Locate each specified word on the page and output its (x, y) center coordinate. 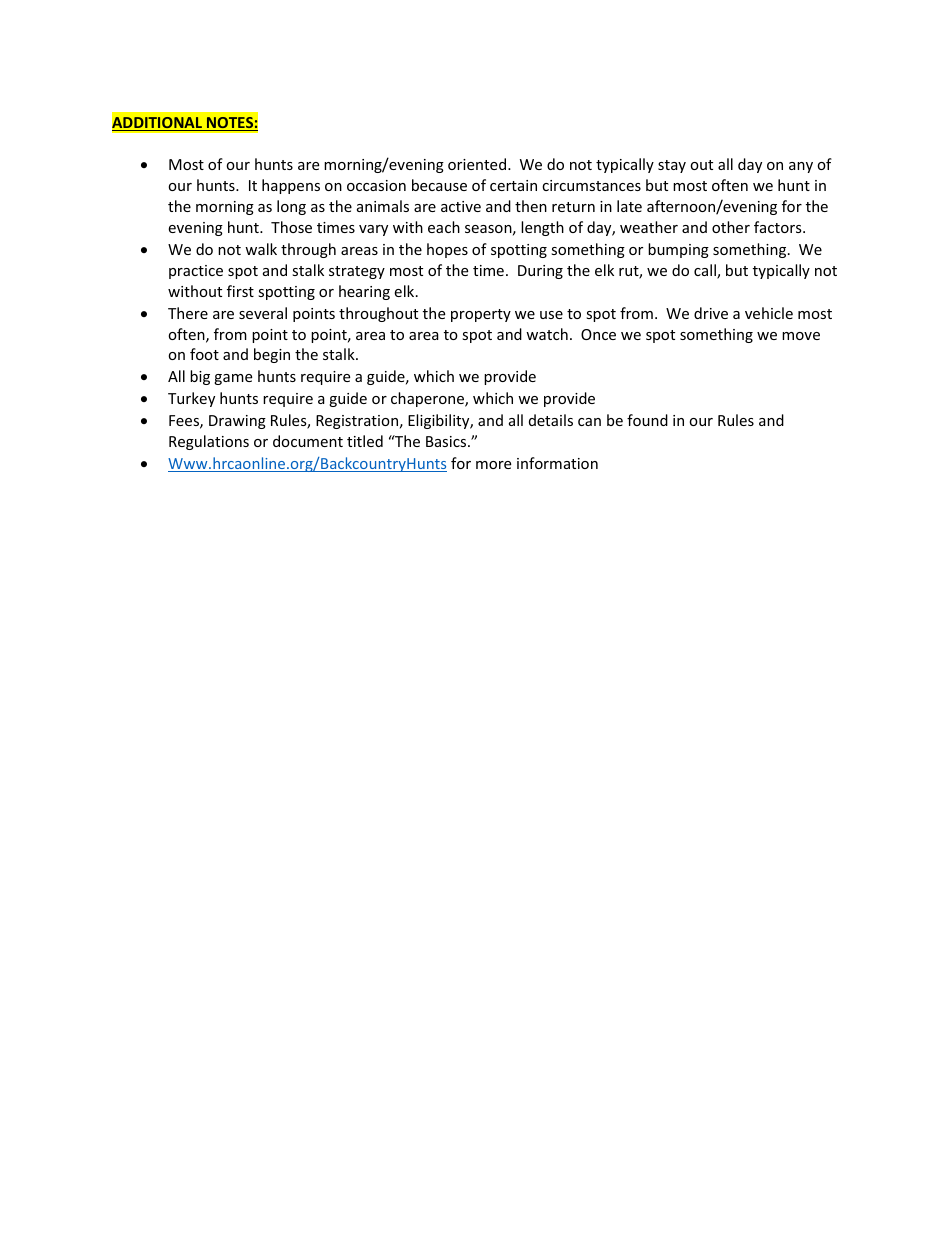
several (263, 313)
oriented (477, 164)
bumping (678, 250)
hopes (447, 250)
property (481, 315)
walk (261, 249)
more (493, 465)
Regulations (209, 442)
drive (711, 313)
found (647, 420)
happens (291, 186)
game (233, 379)
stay (672, 166)
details (551, 420)
